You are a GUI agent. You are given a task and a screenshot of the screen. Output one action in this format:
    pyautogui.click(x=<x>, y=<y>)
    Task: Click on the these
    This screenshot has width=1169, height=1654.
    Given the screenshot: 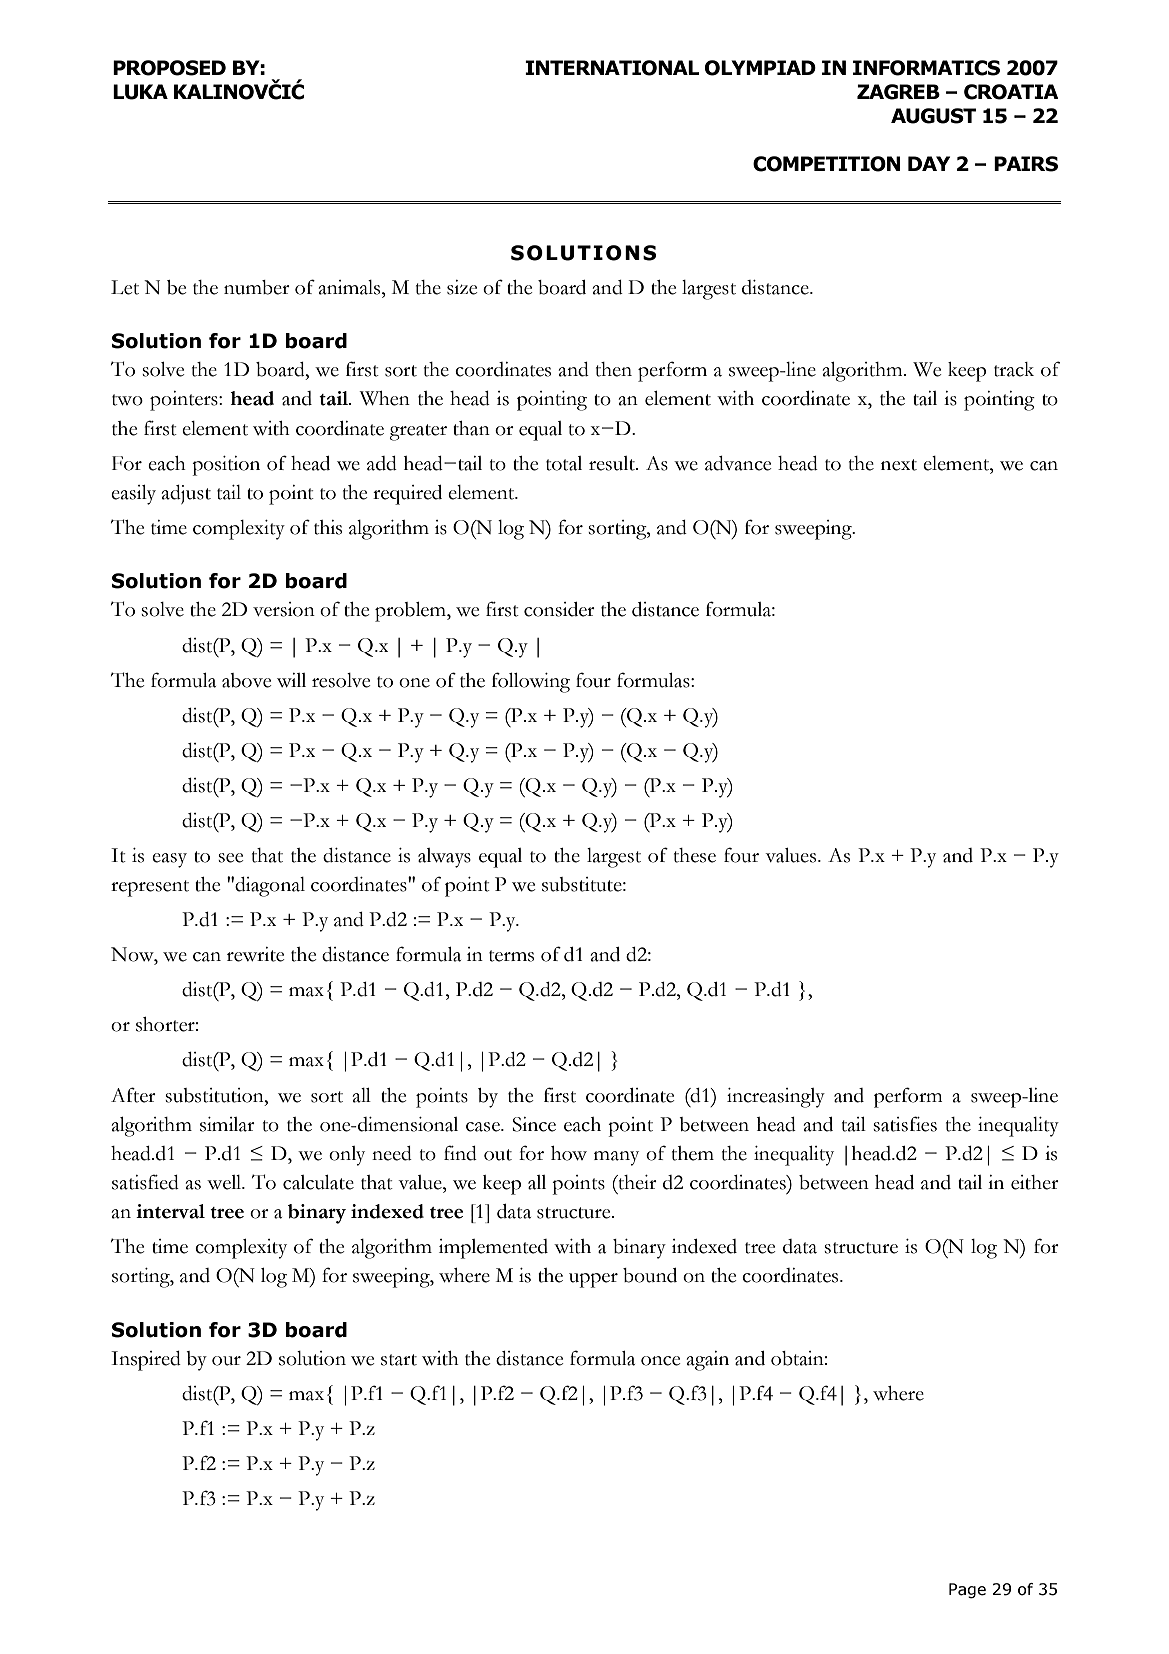 What is the action you would take?
    pyautogui.click(x=695, y=855)
